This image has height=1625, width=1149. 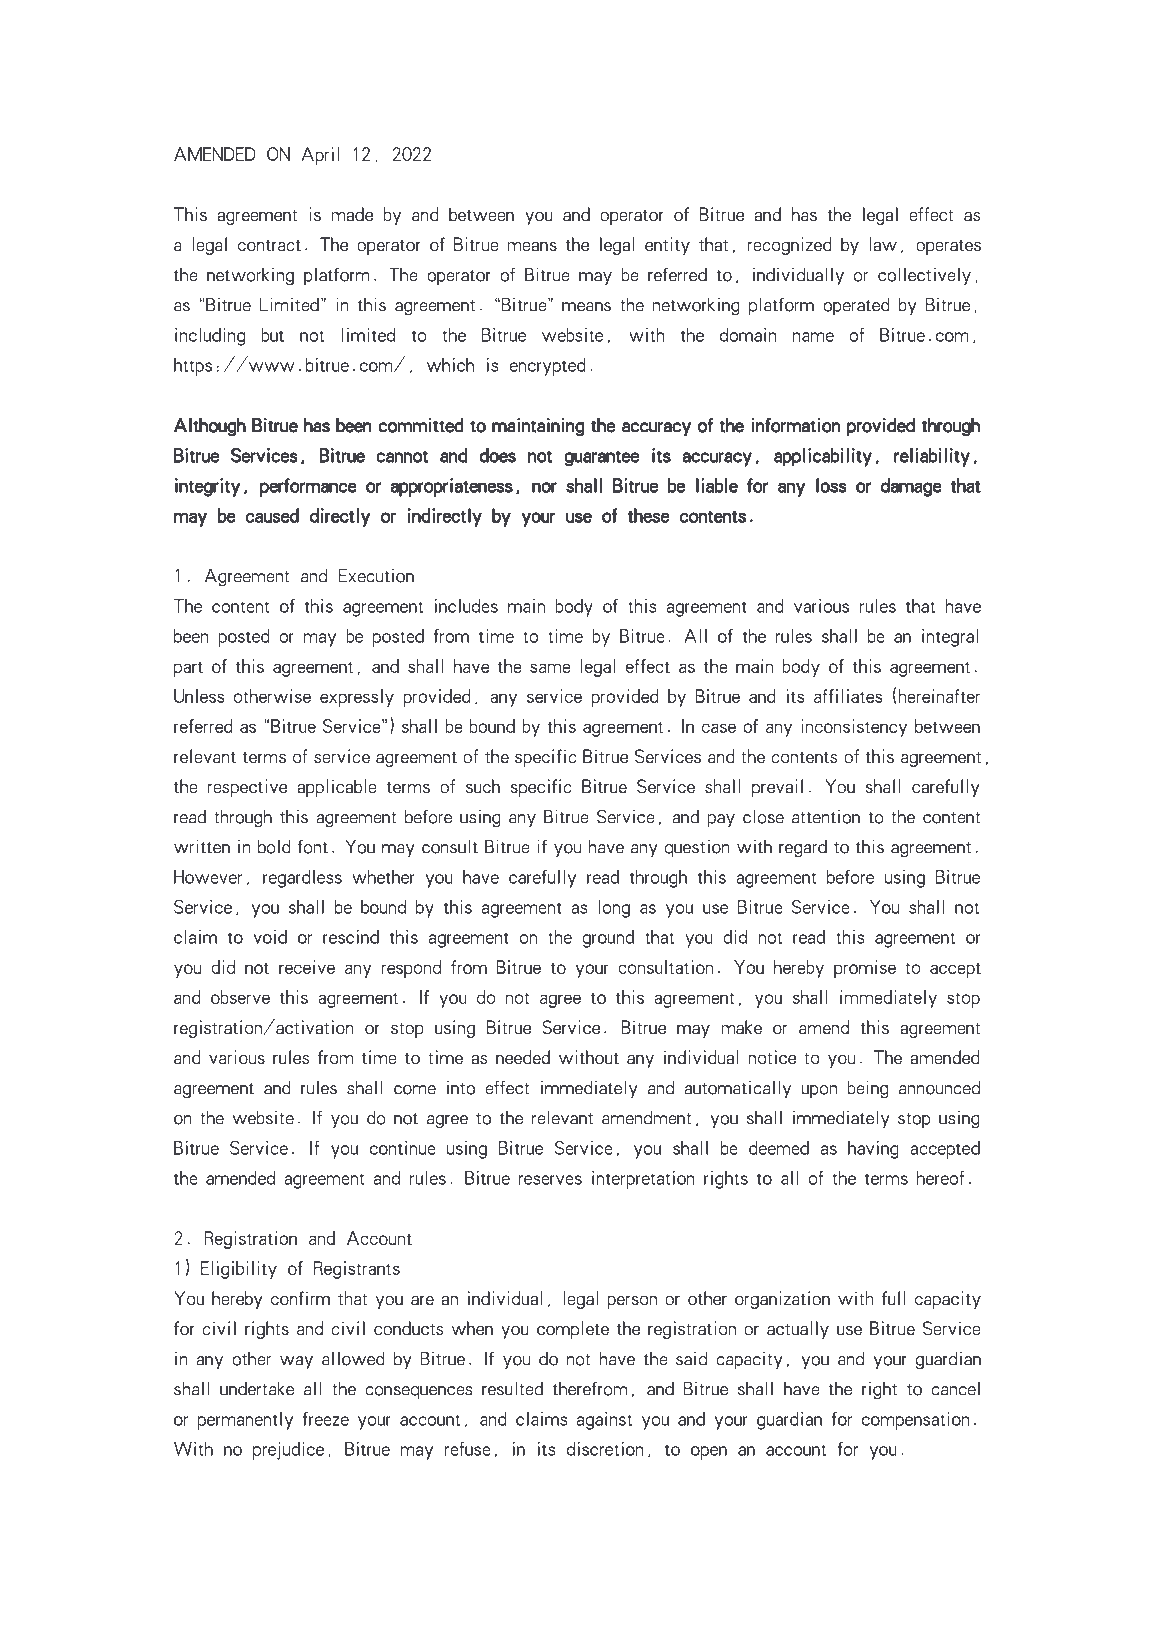 What do you see at coordinates (320, 156) in the image?
I see `April` at bounding box center [320, 156].
